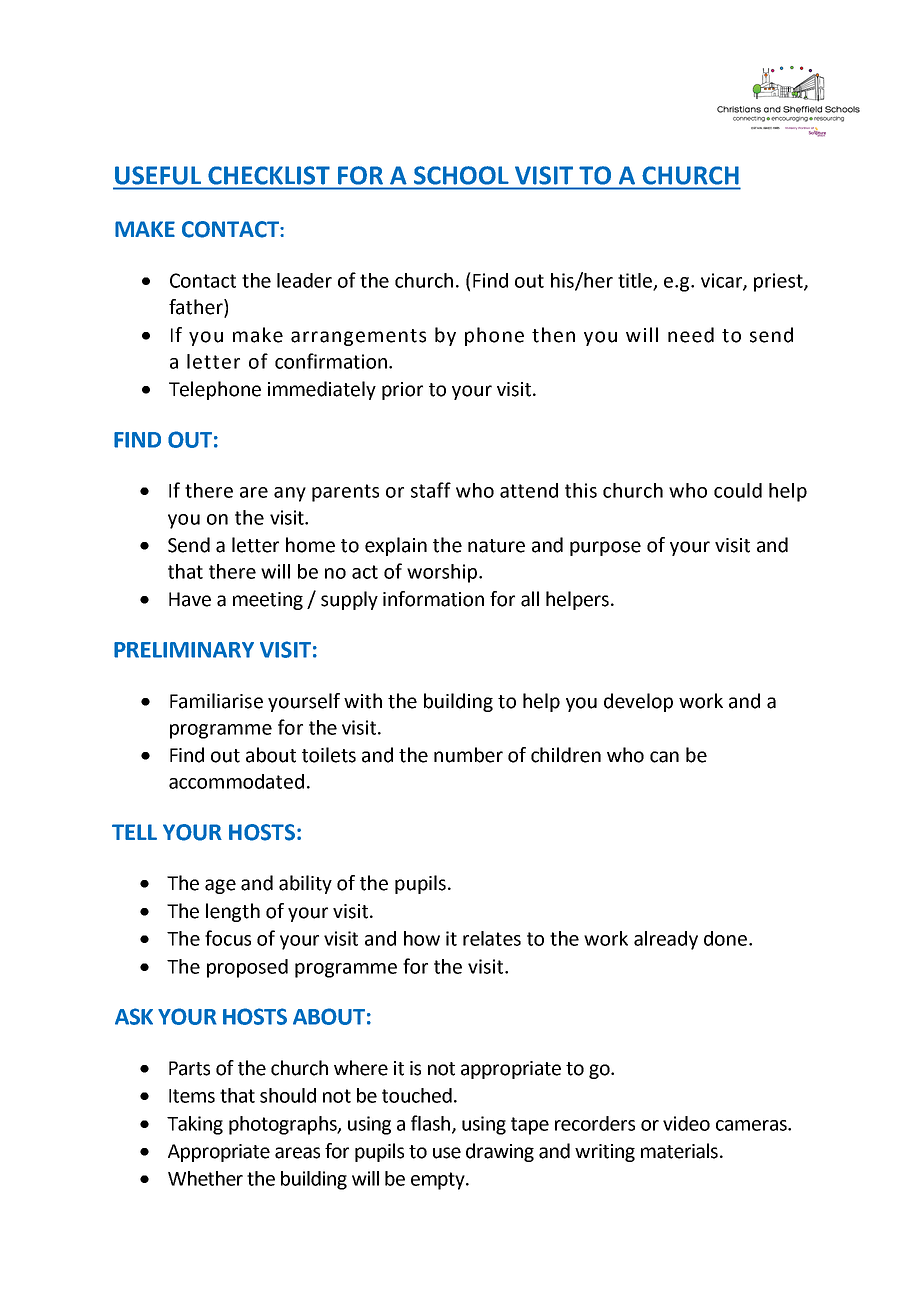 This page has width=924, height=1308. Describe the element at coordinates (442, 573) in the page. I see `worship` at that location.
